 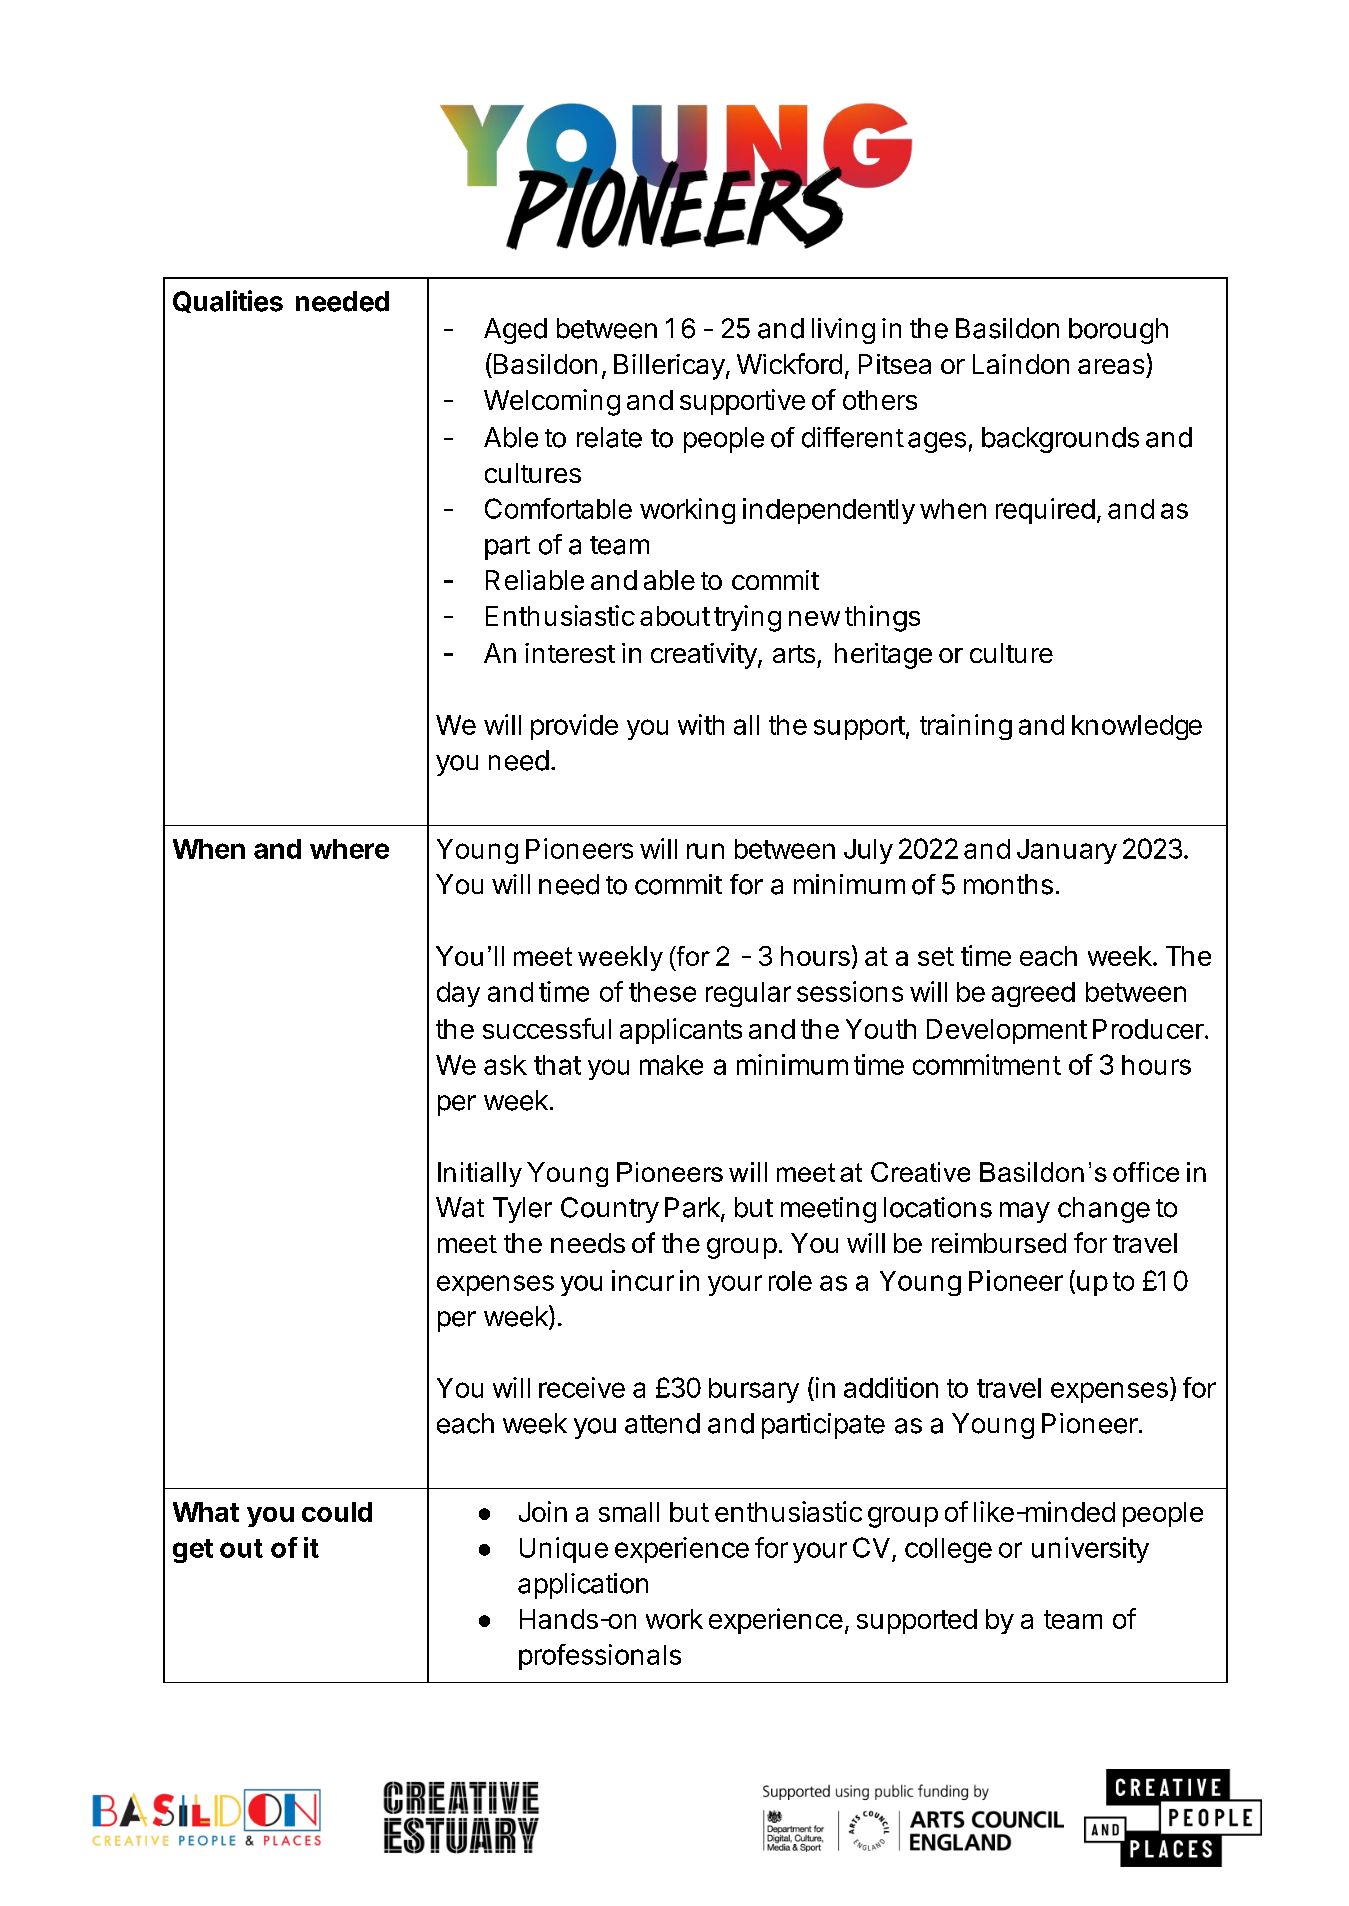 What do you see at coordinates (460, 1207) in the screenshot?
I see `Wat` at bounding box center [460, 1207].
